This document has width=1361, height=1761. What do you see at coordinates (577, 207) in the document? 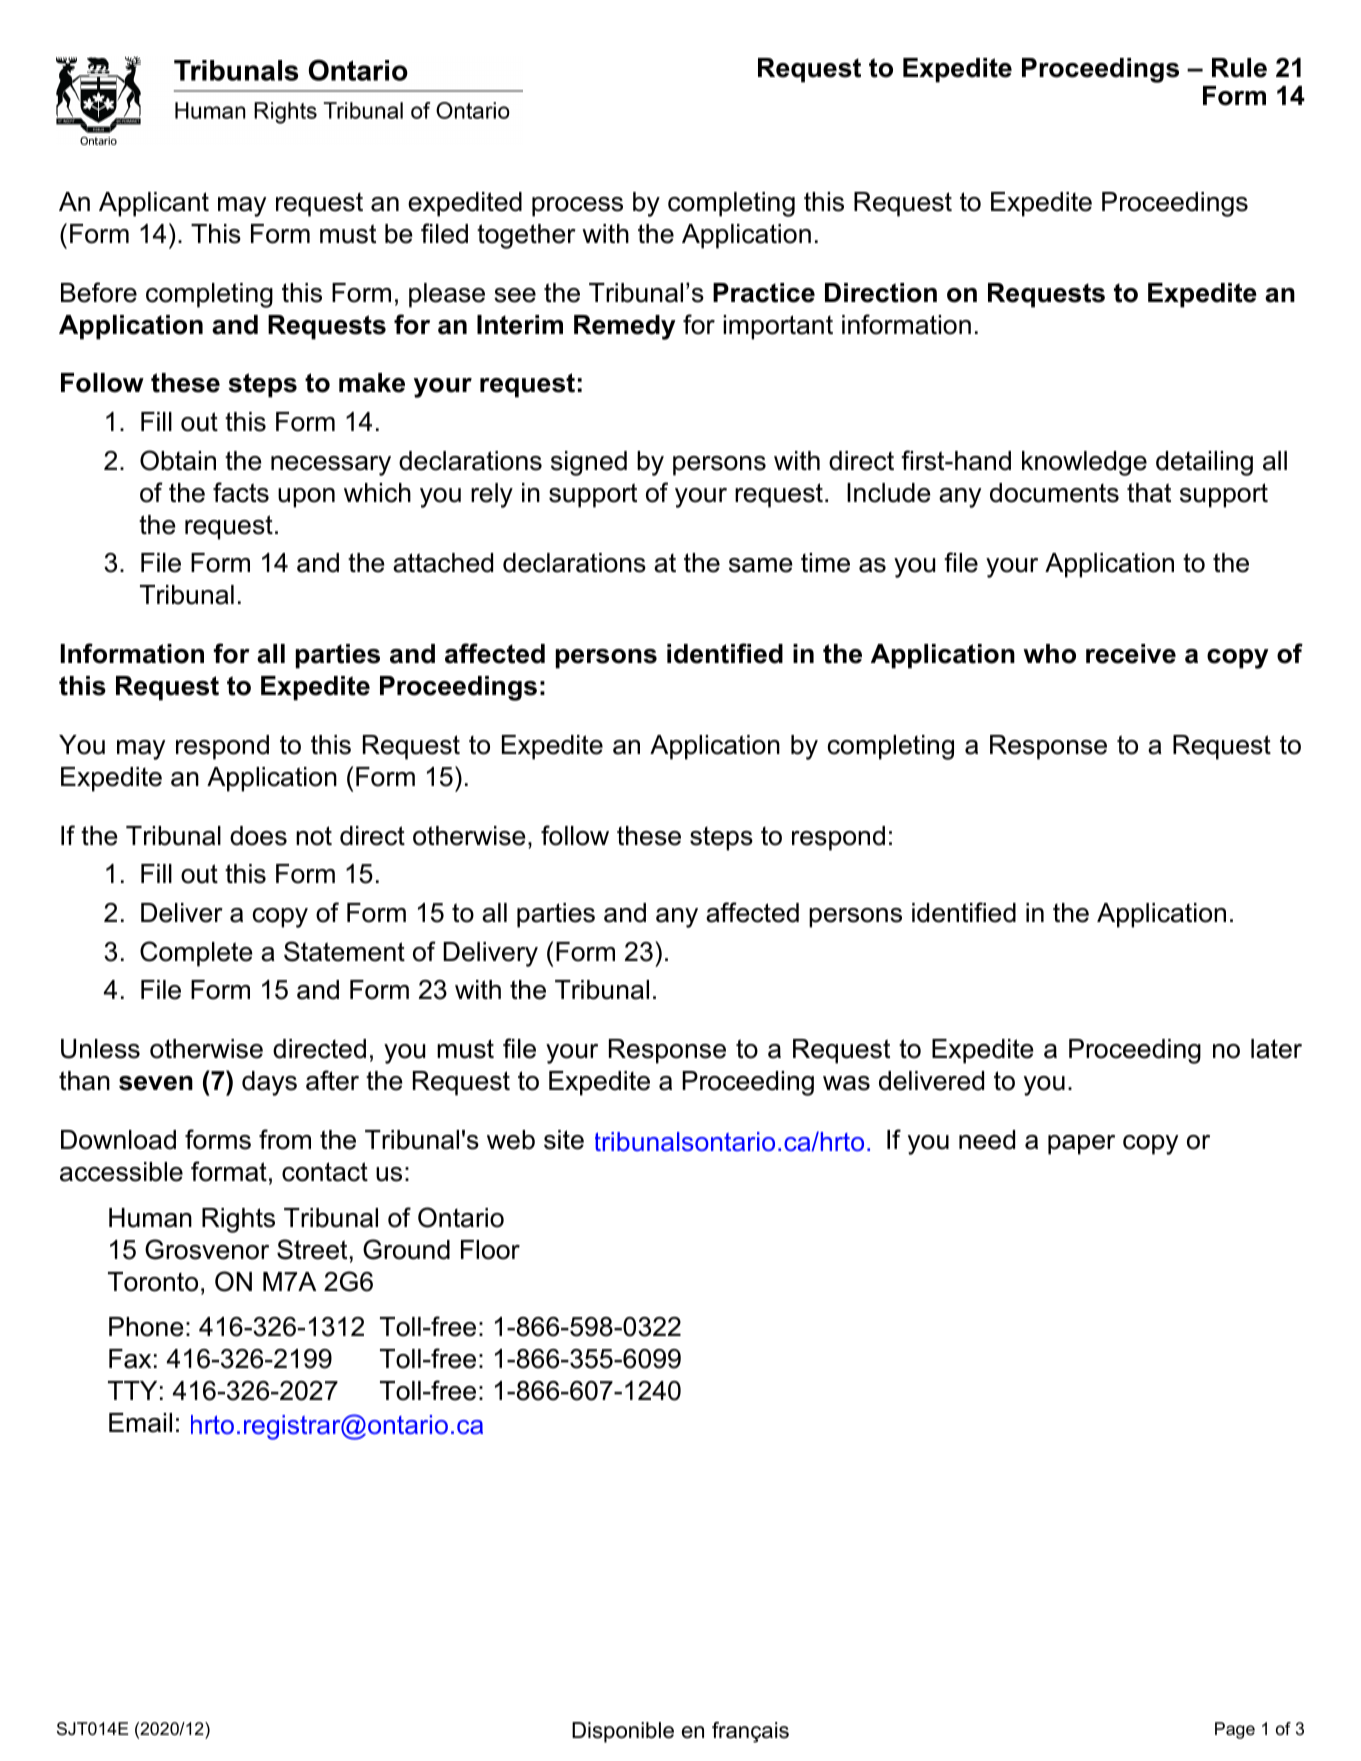
I see `process` at bounding box center [577, 207].
